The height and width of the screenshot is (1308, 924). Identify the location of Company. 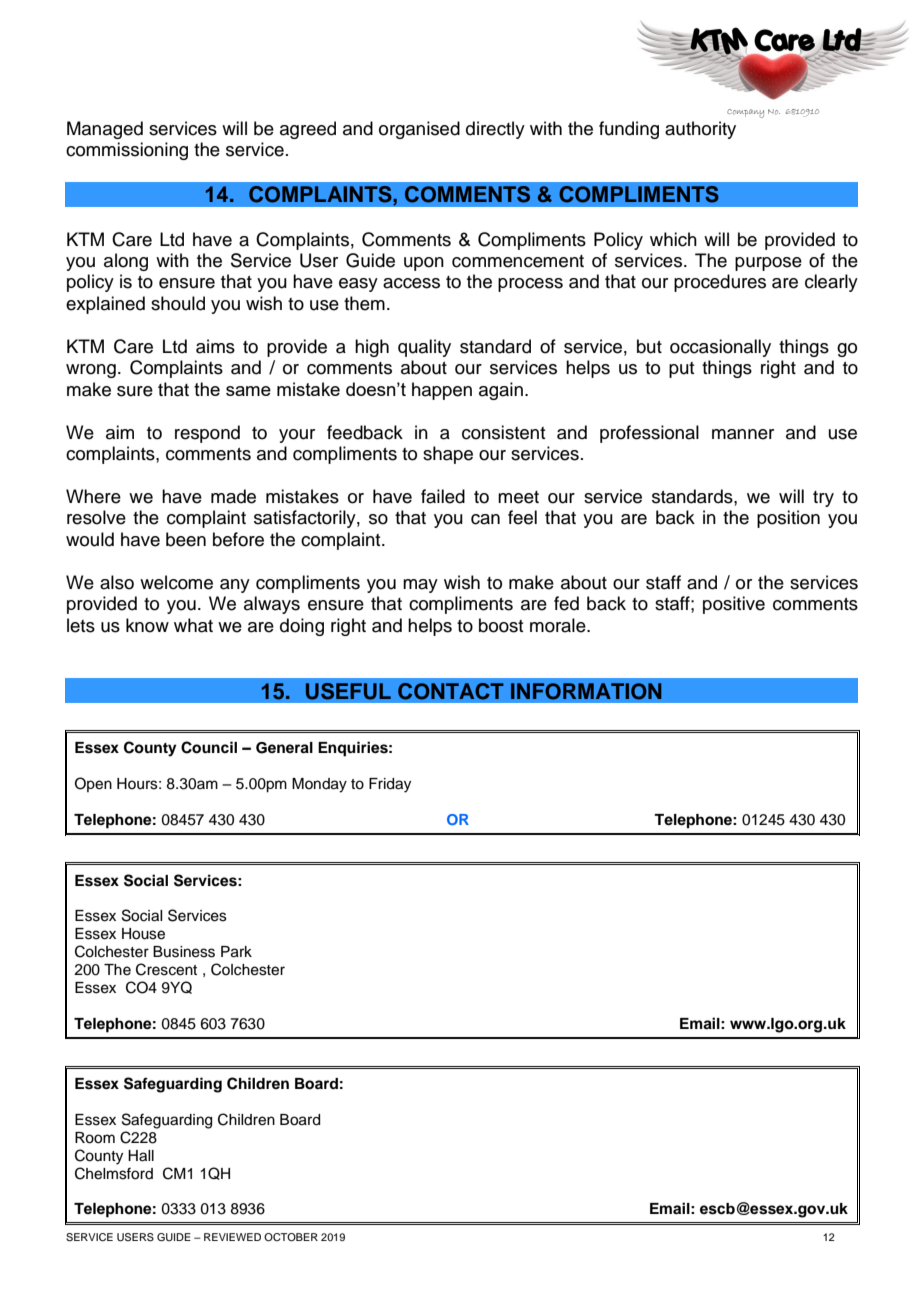
(745, 113).
